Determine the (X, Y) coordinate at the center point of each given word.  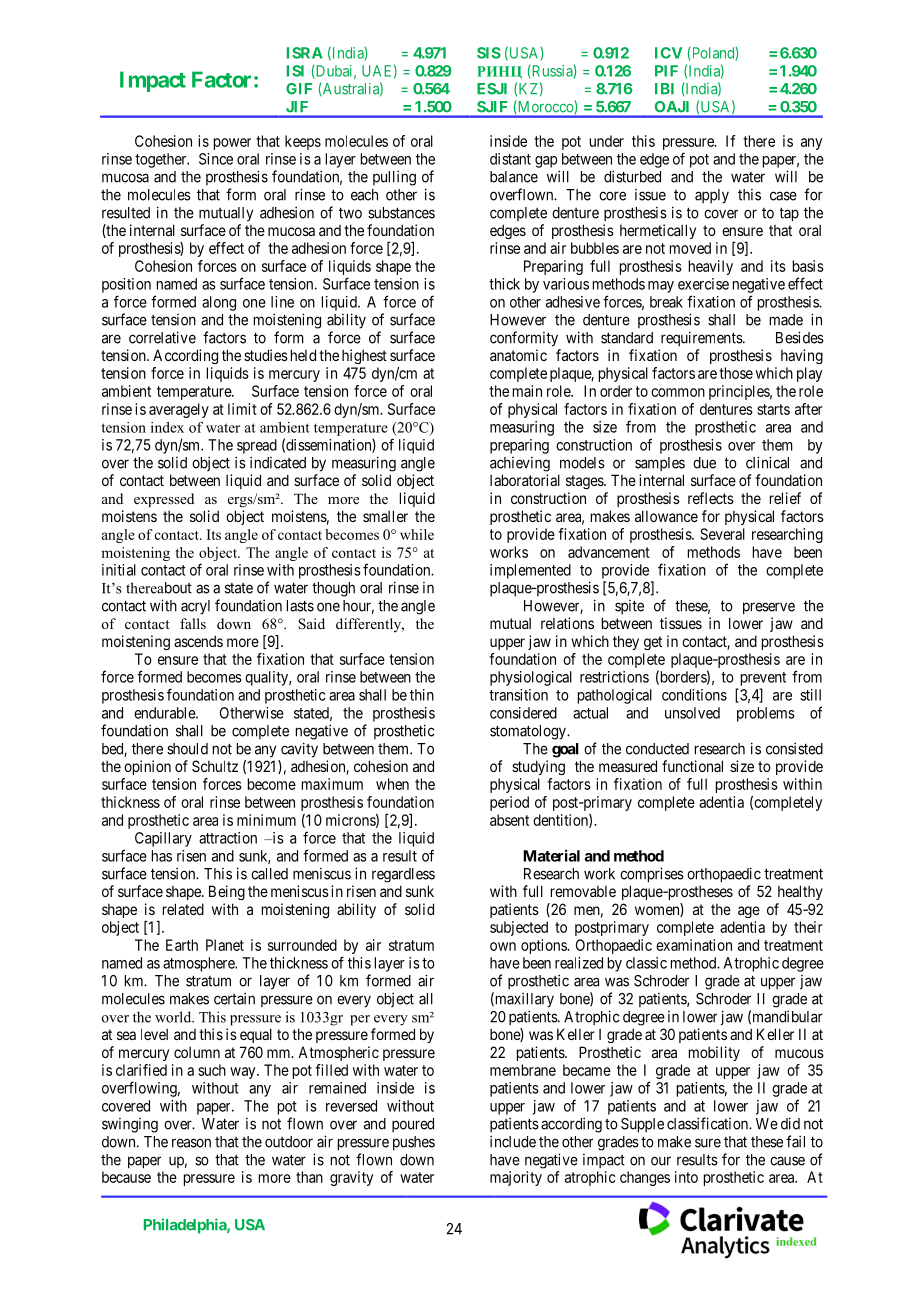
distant (510, 159)
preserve (769, 608)
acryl (195, 607)
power (232, 144)
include (513, 1141)
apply (712, 196)
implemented (530, 571)
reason (191, 1143)
